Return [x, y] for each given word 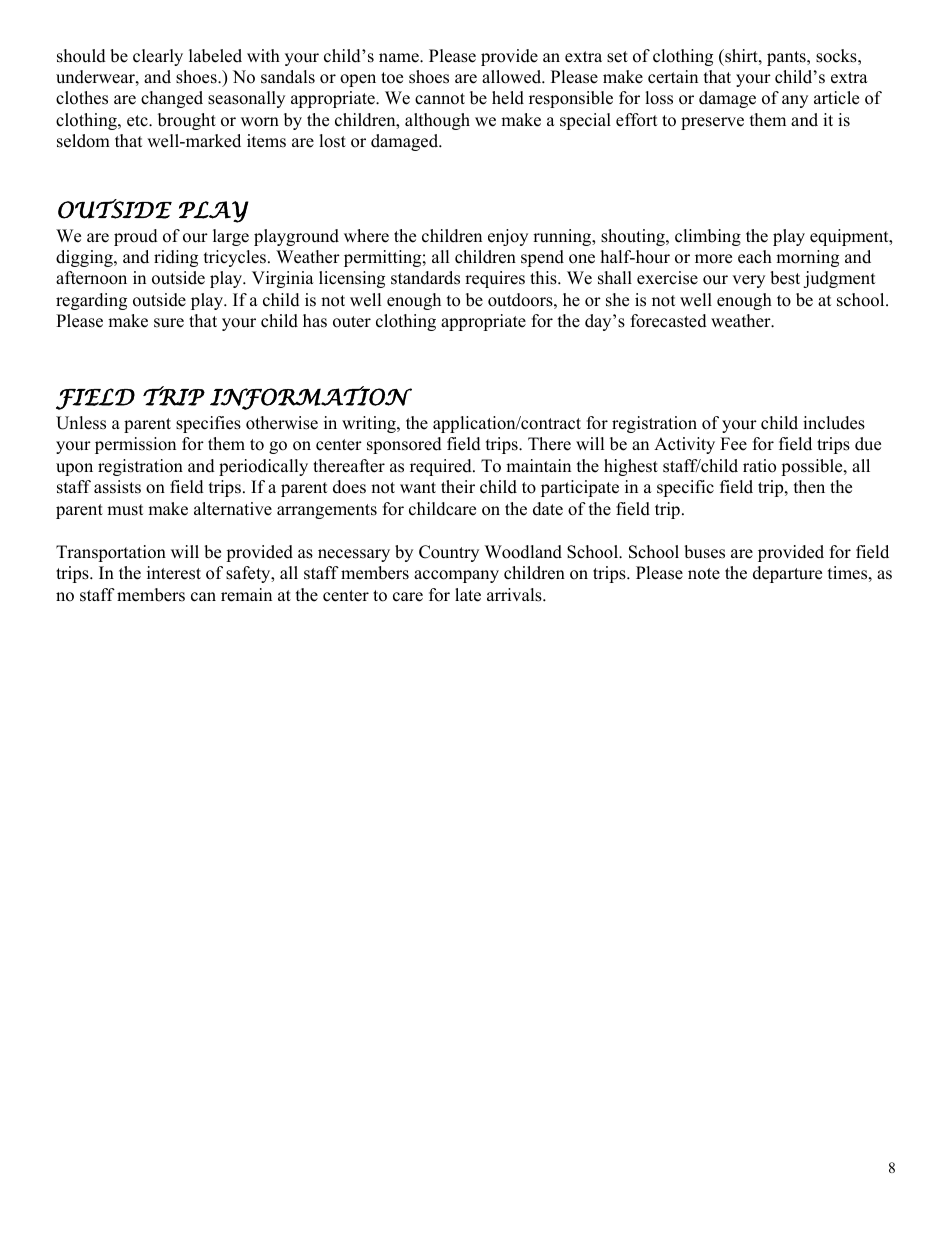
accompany [456, 576]
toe [392, 78]
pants [787, 58]
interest [174, 573]
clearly [158, 57]
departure [787, 574]
